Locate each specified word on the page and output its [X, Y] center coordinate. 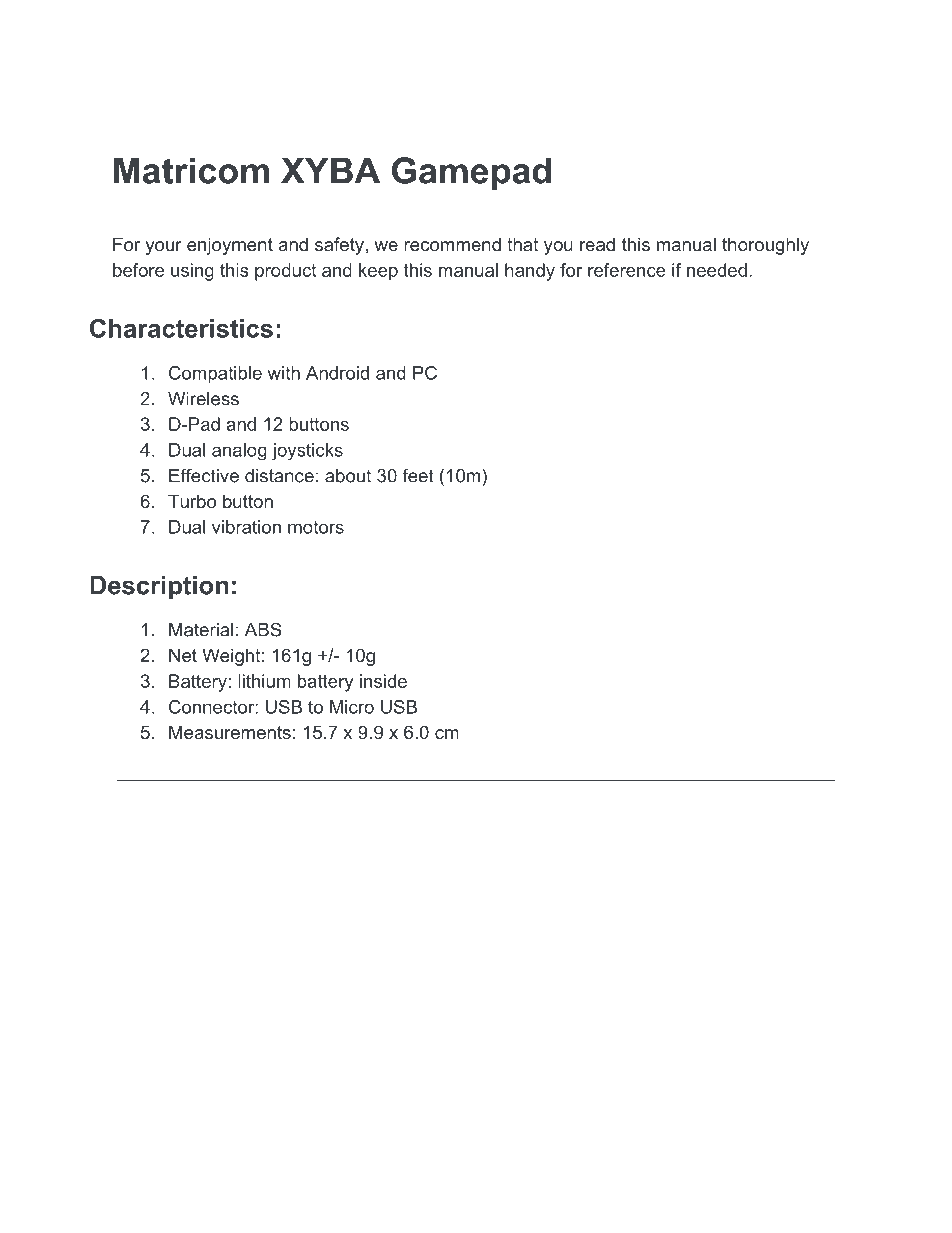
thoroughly [765, 246]
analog [239, 452]
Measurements [230, 732]
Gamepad [471, 174]
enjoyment [230, 246]
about [348, 476]
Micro [352, 707]
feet [418, 475]
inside [383, 681]
